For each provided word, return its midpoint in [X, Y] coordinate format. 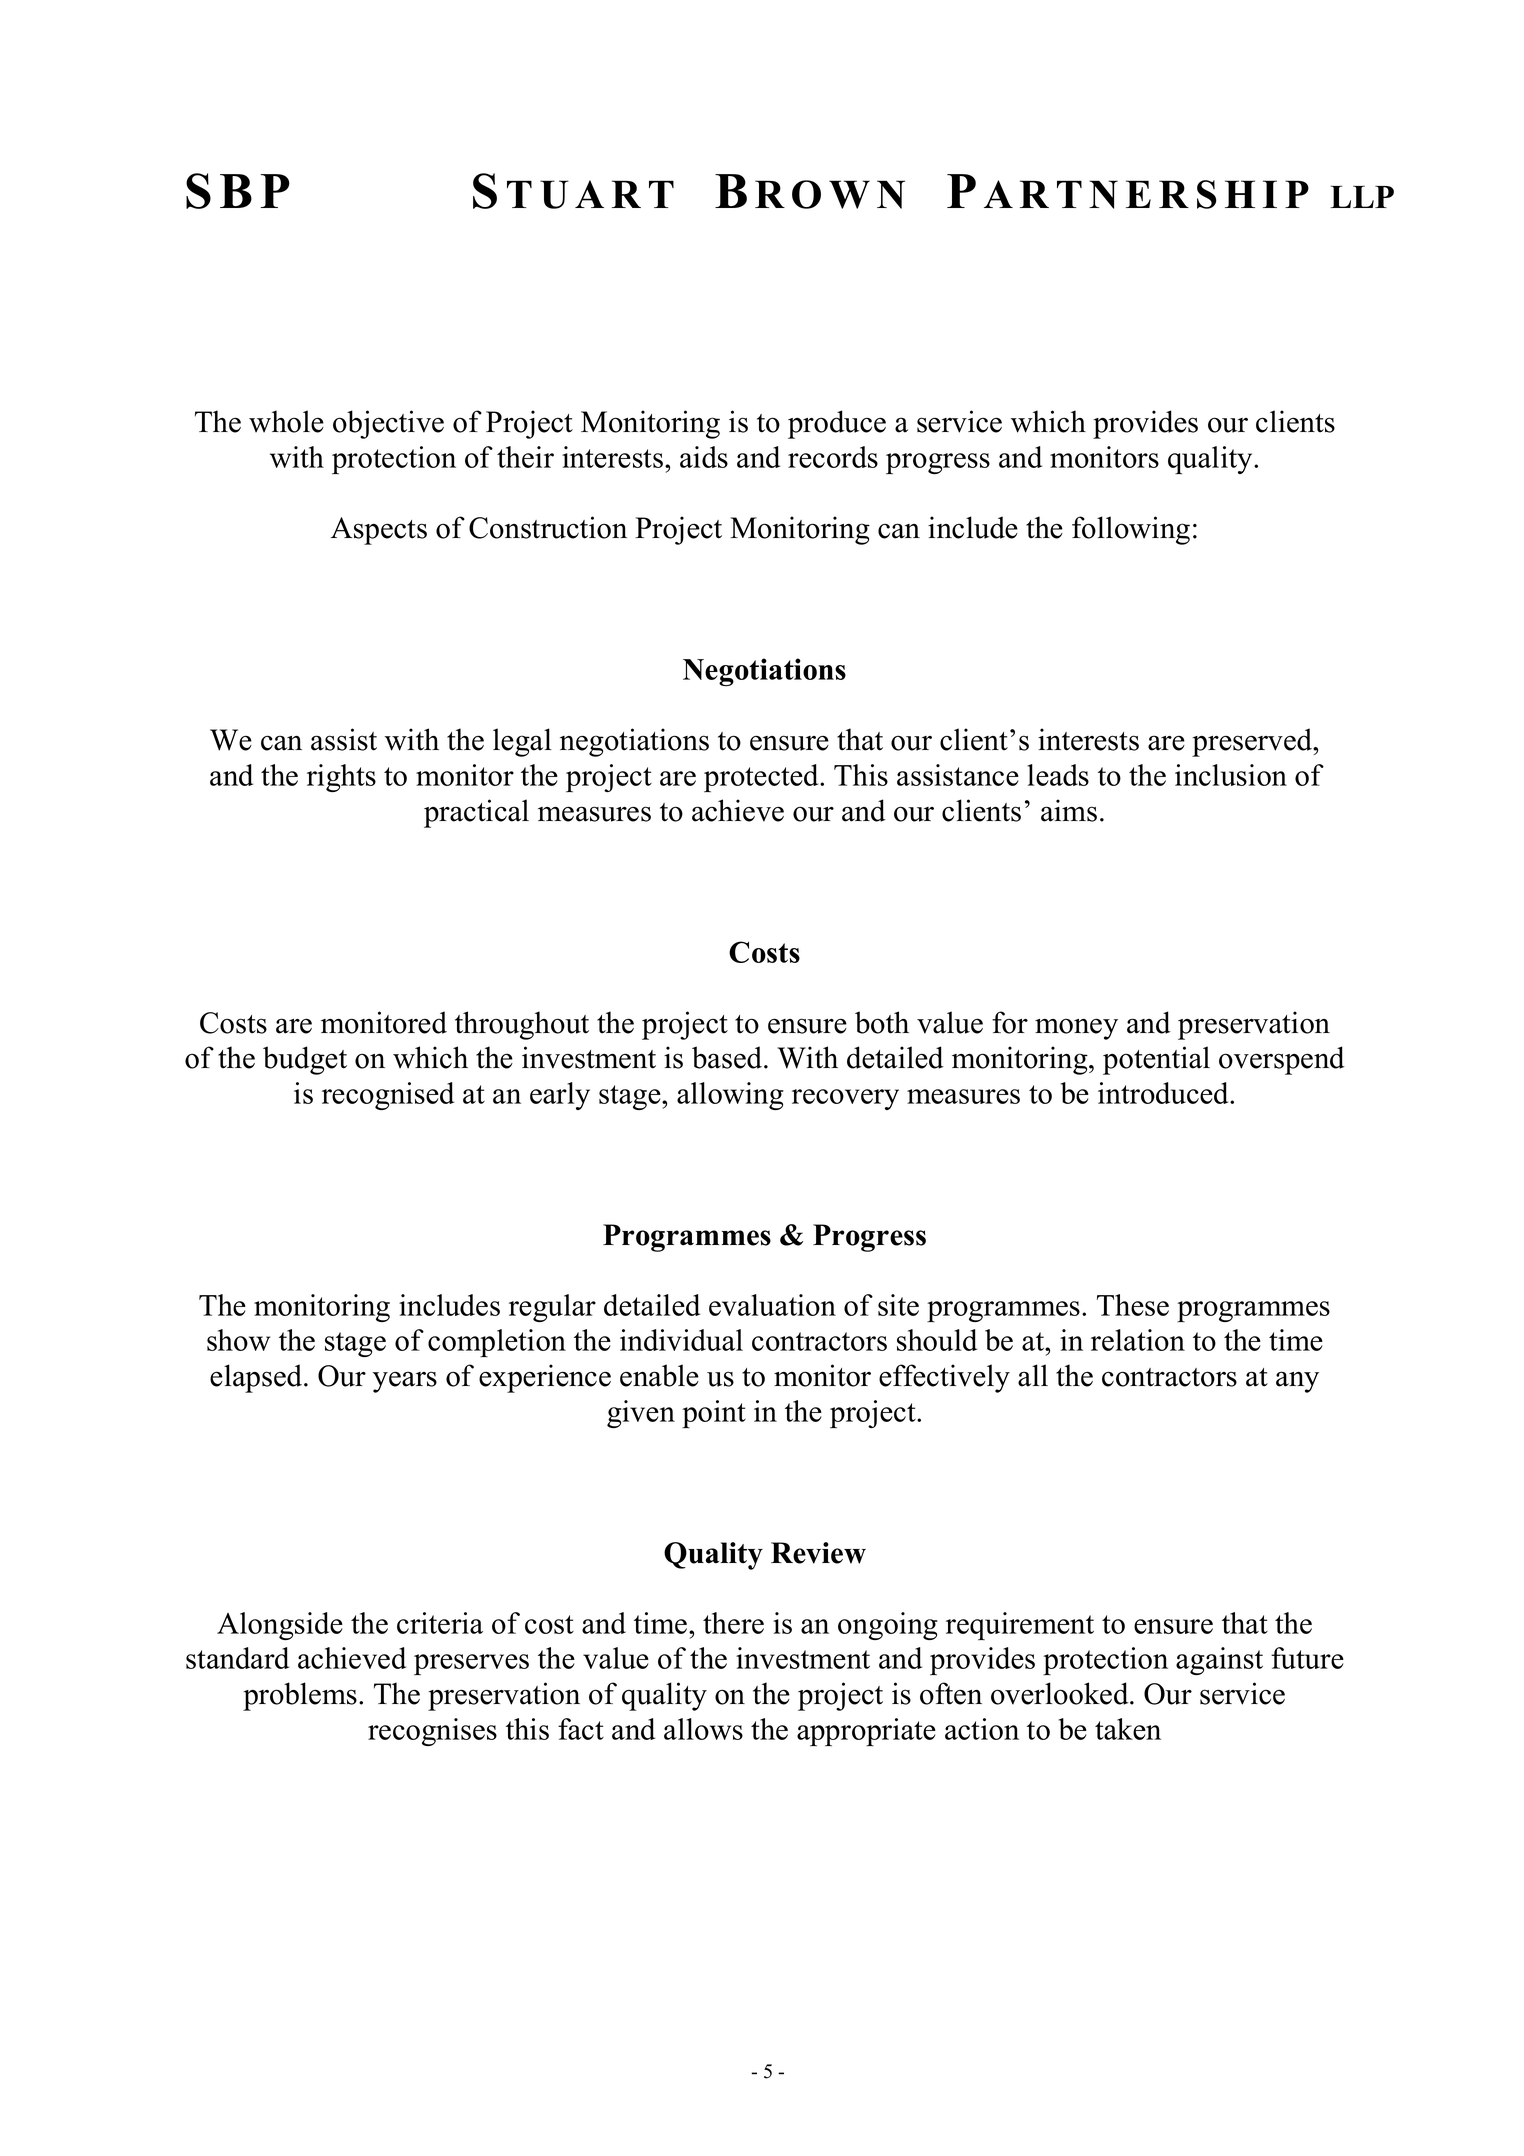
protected [762, 778]
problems [300, 1696]
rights [341, 778]
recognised [388, 1096]
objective [388, 424]
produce [837, 424]
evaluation [772, 1305]
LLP [1362, 196]
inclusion [1231, 775]
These [1133, 1305]
